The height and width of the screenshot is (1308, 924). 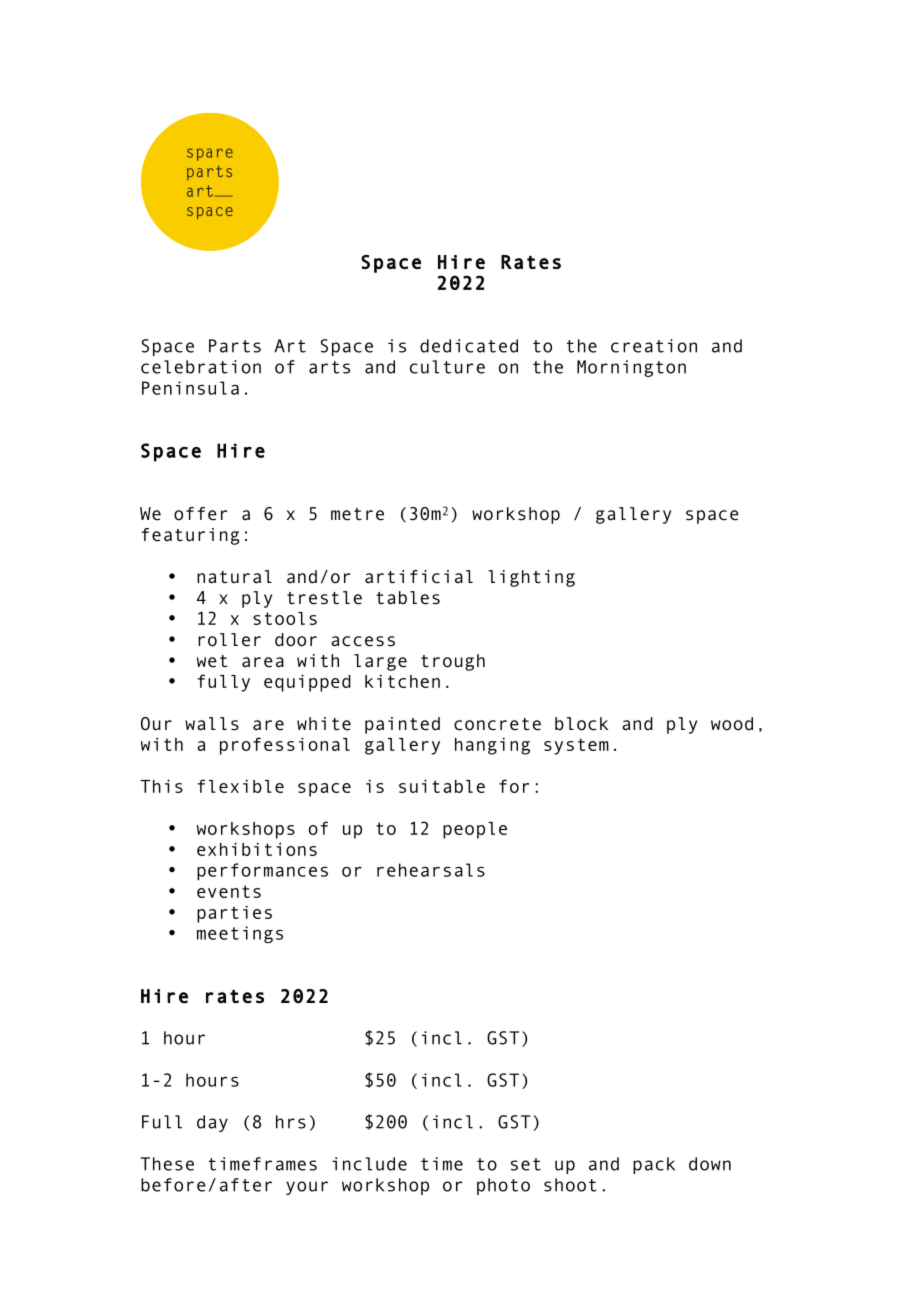 I want to click on roller, so click(x=229, y=640).
